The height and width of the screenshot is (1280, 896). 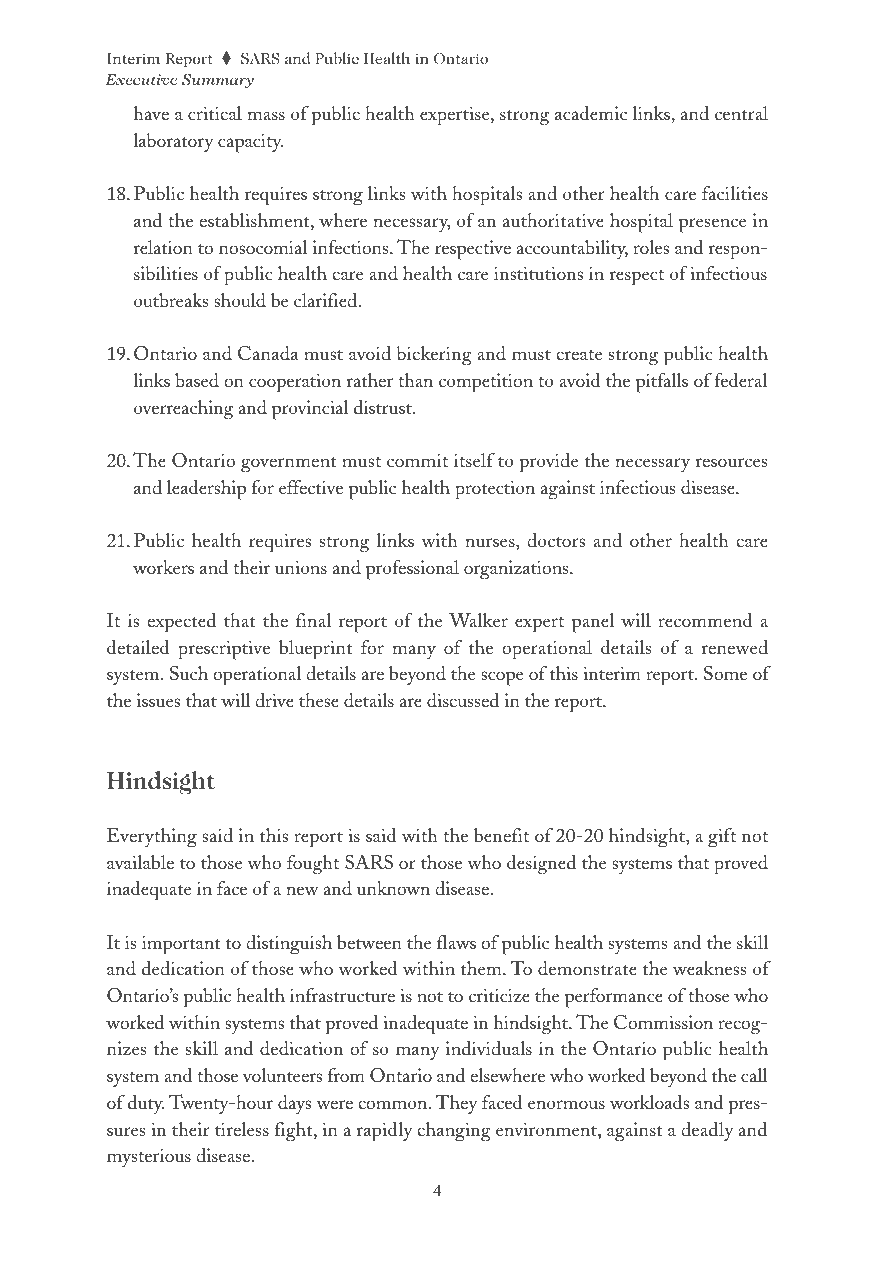 I want to click on central, so click(x=741, y=113).
